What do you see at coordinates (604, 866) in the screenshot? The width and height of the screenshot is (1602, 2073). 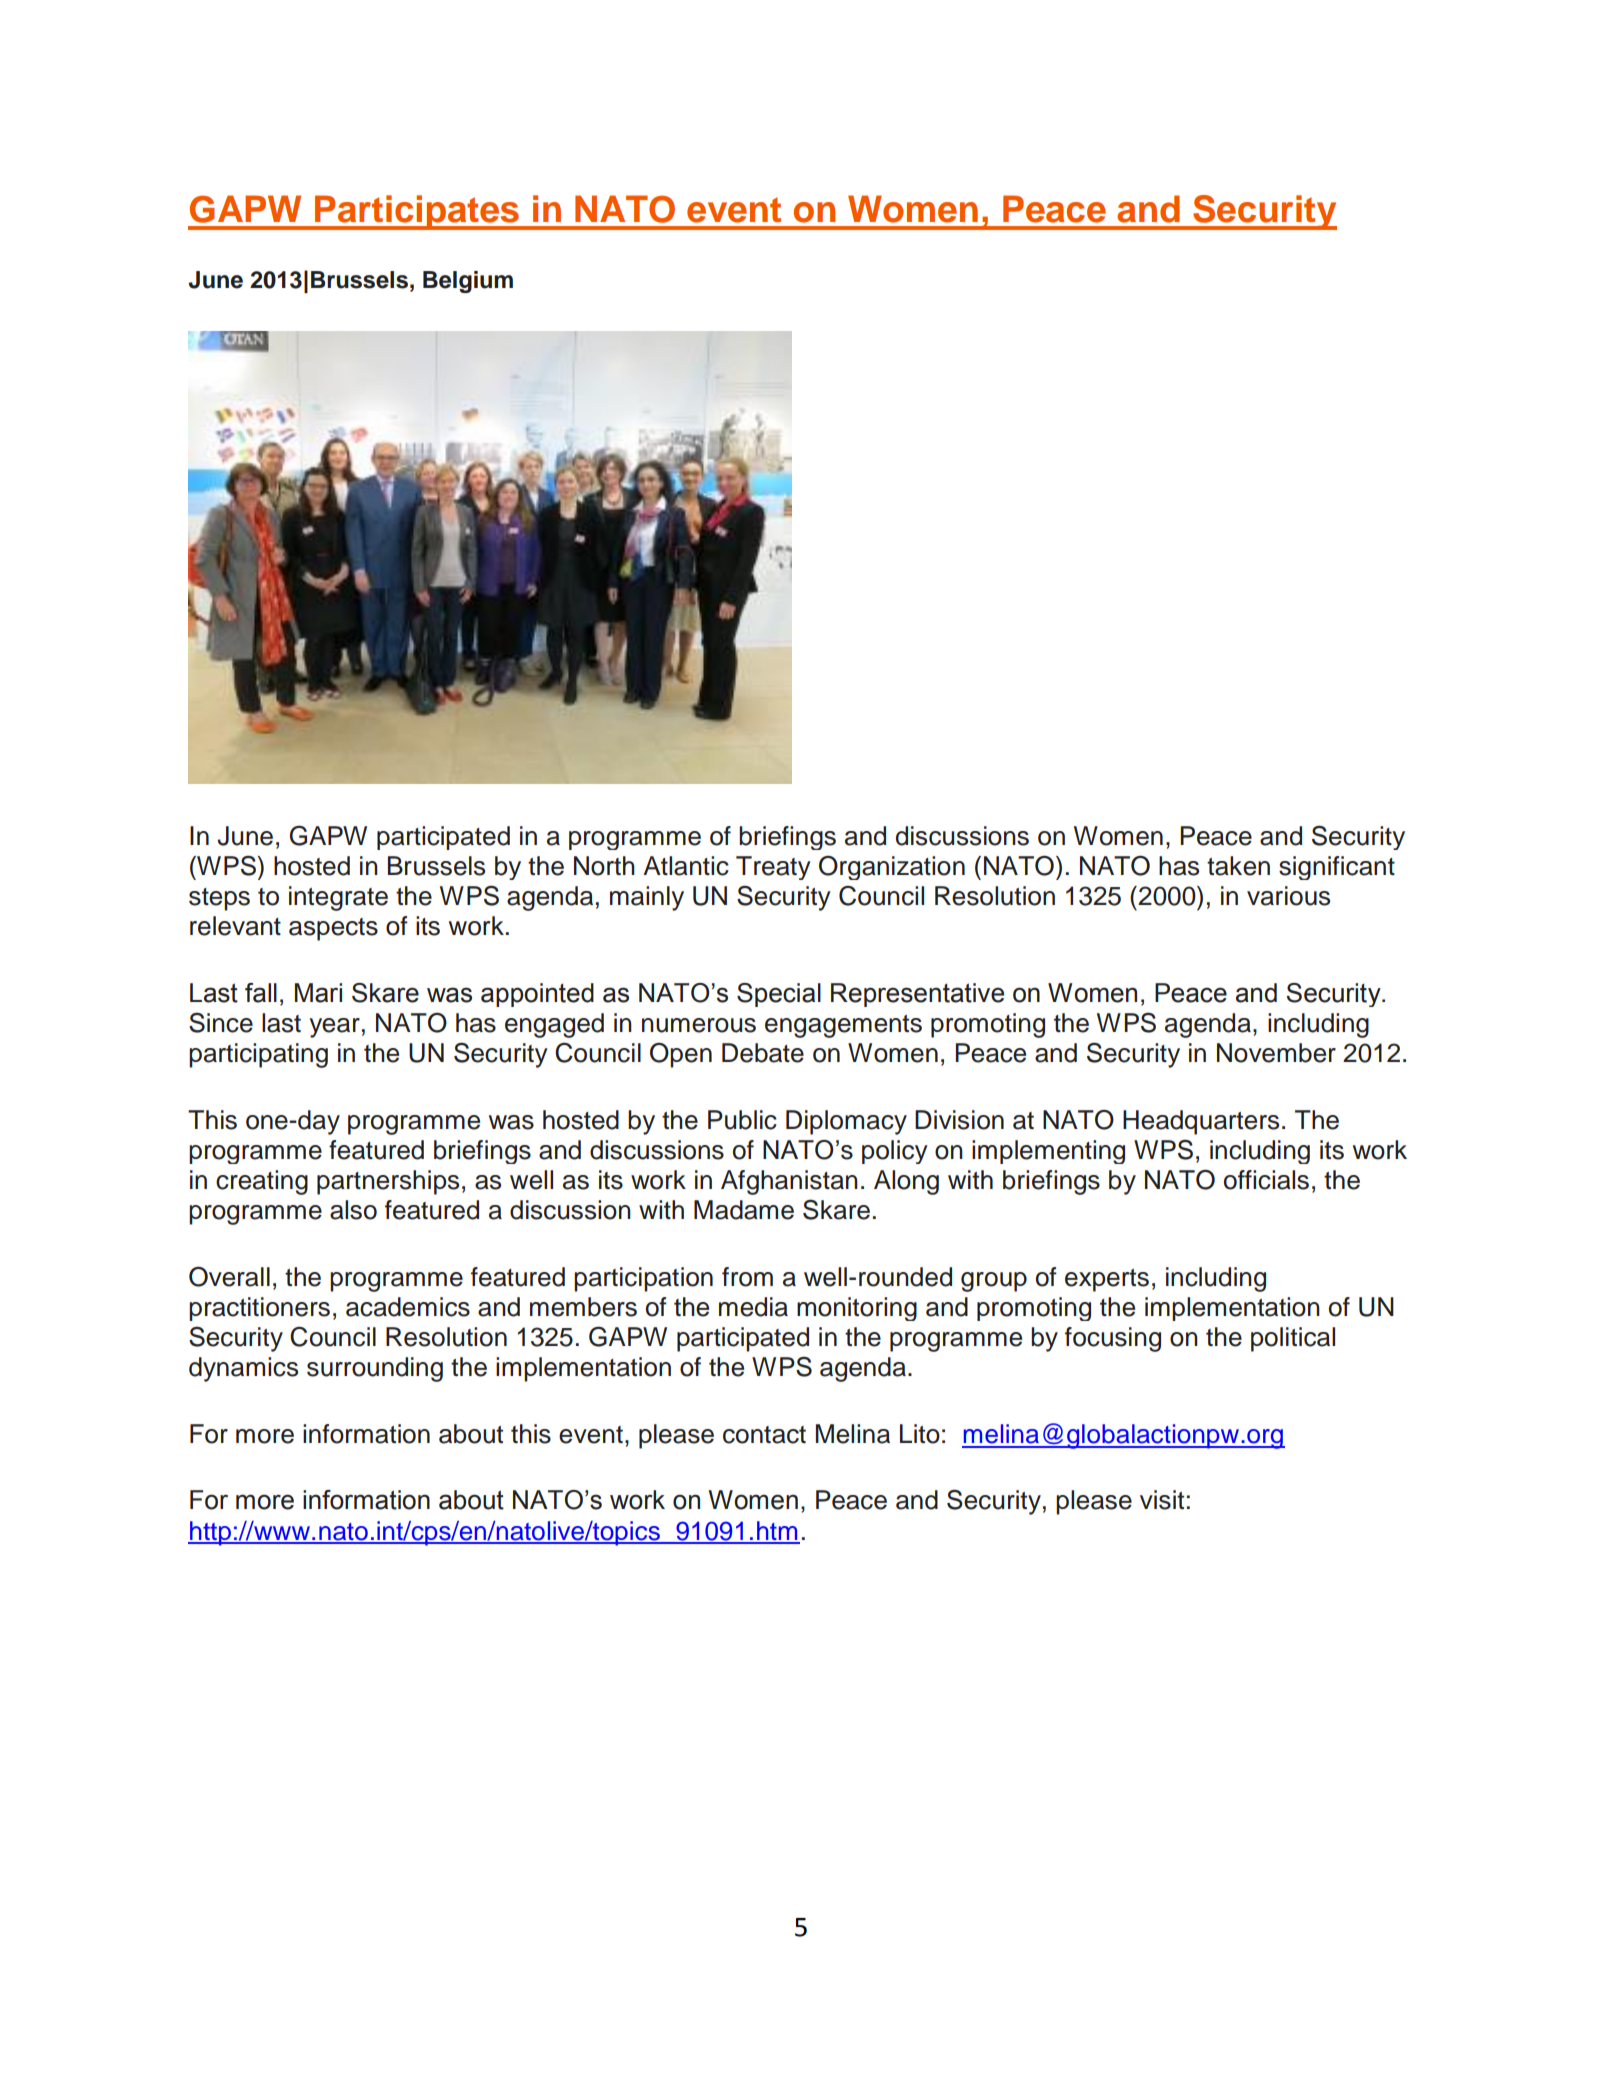 I see `North` at bounding box center [604, 866].
